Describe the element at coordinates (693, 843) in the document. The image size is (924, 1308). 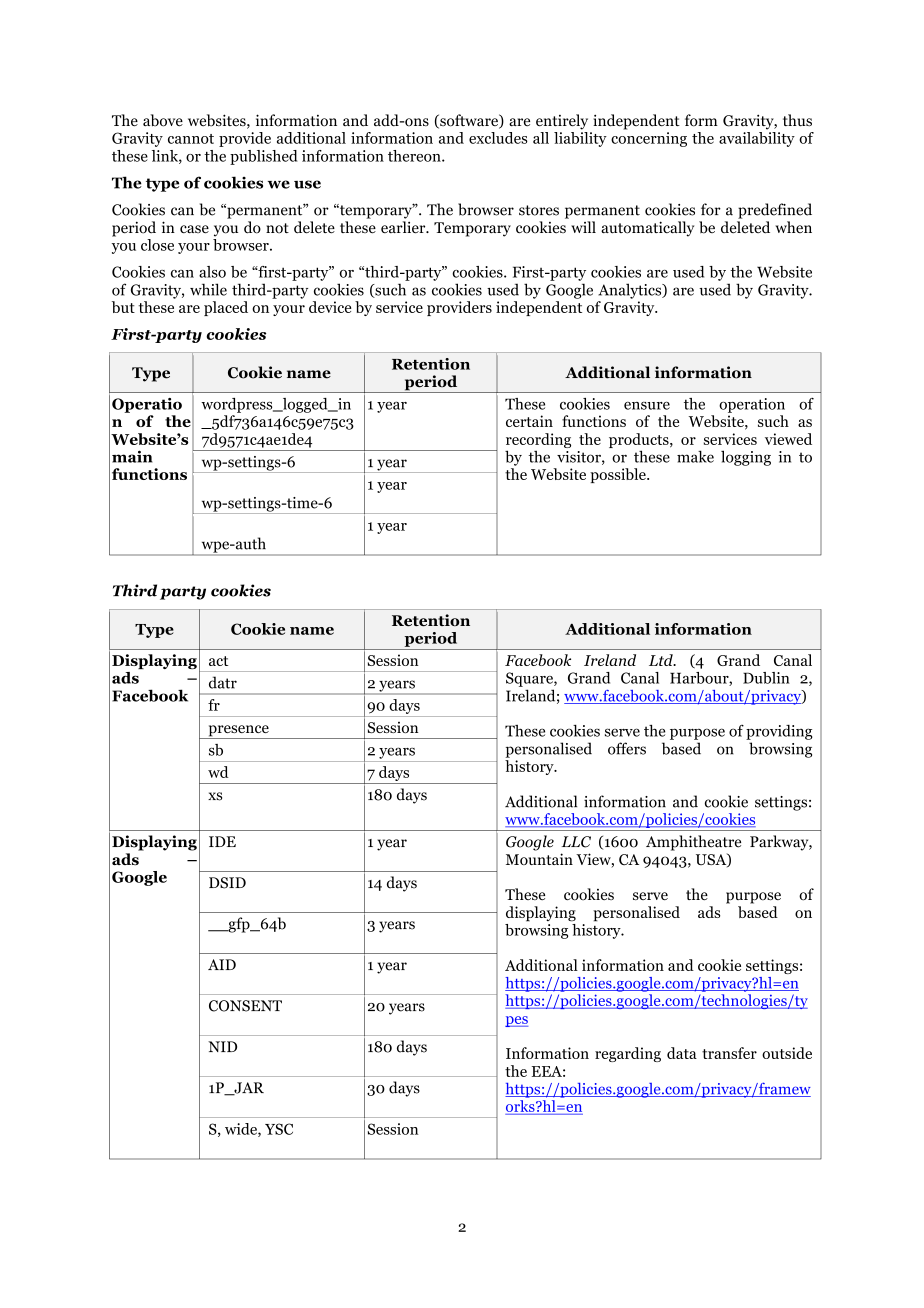
I see `Amphitheatre` at that location.
